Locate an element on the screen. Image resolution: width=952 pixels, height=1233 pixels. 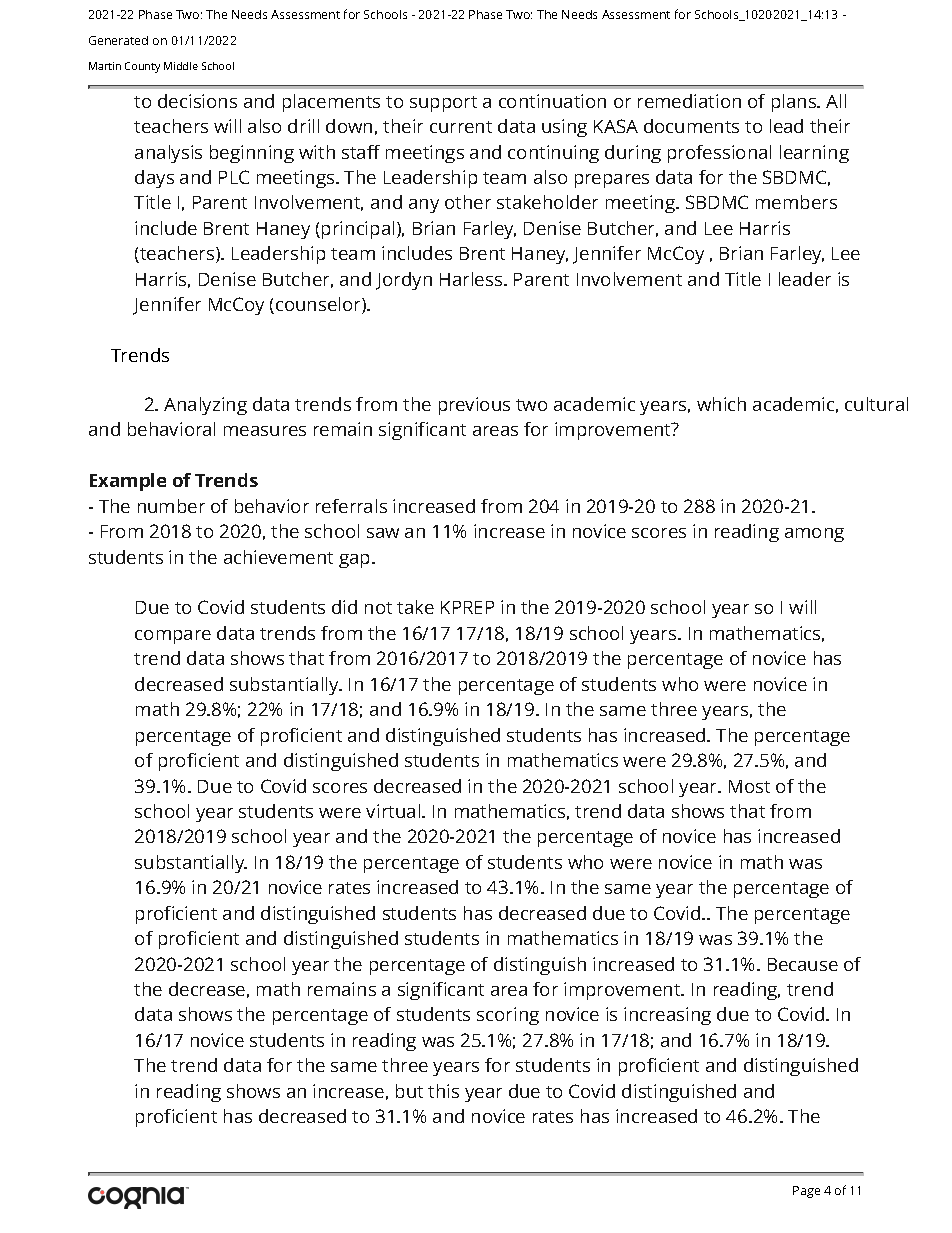
Most is located at coordinates (749, 786).
